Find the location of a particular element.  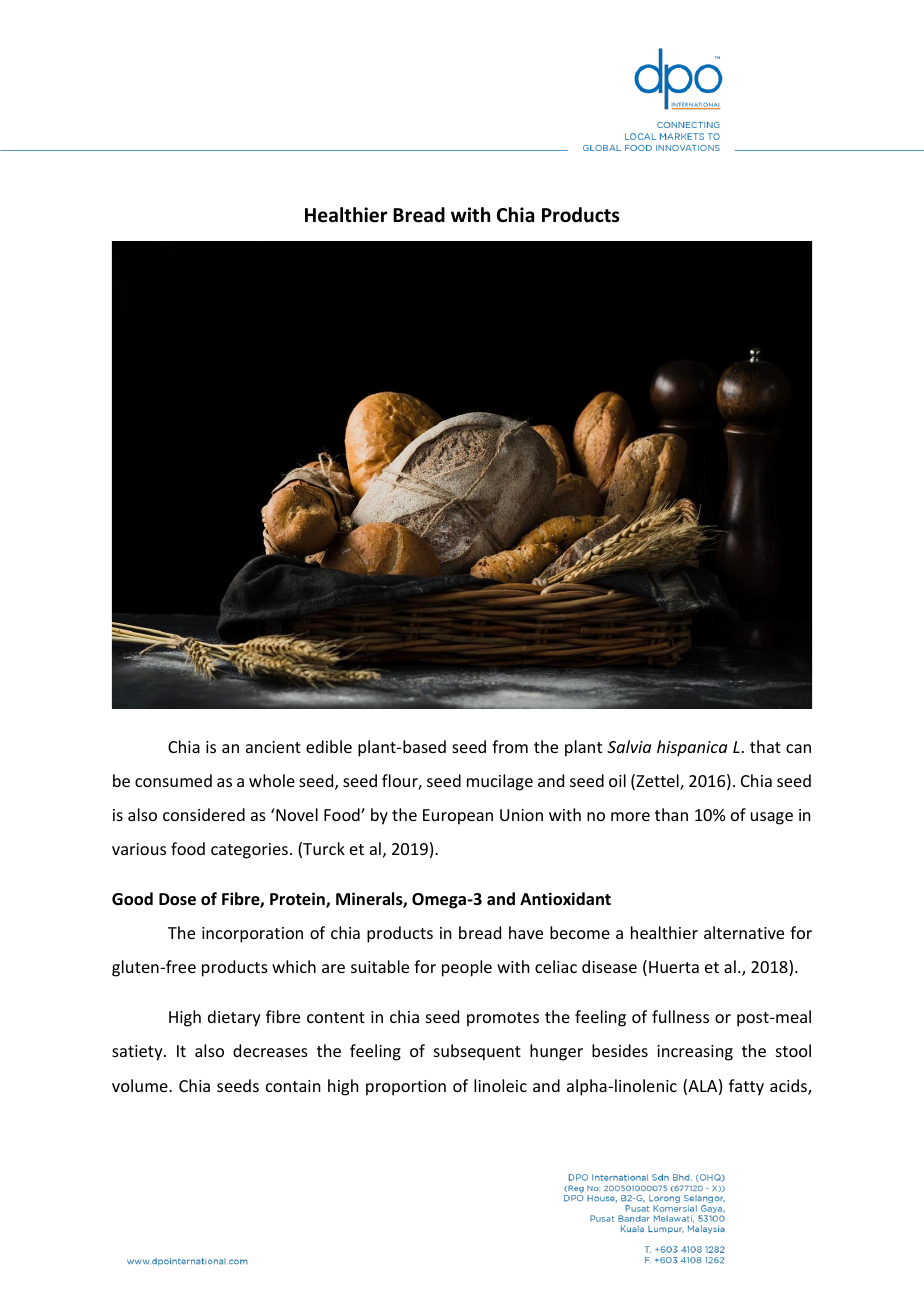

from is located at coordinates (510, 746).
